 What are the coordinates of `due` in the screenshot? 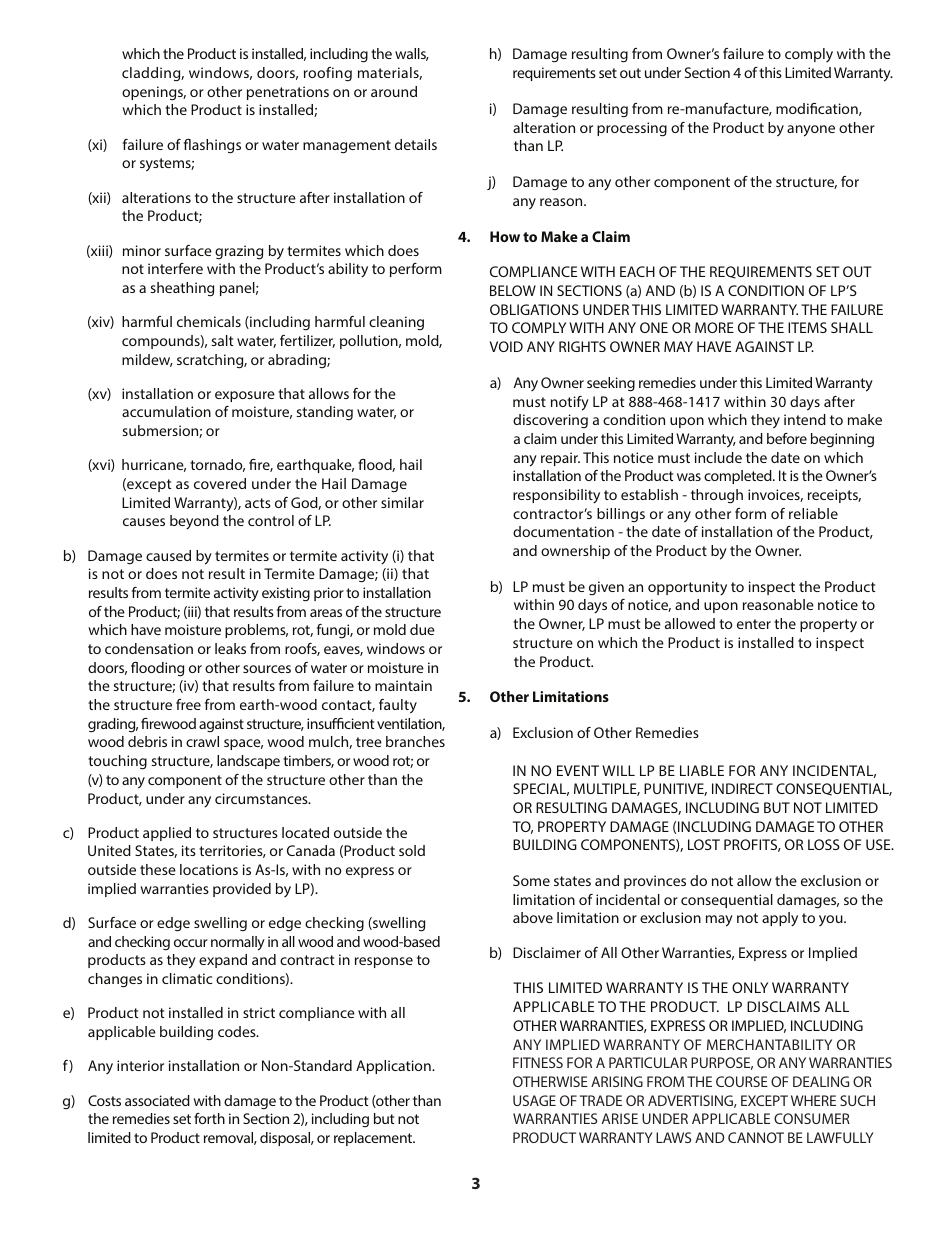 It's located at (422, 629).
